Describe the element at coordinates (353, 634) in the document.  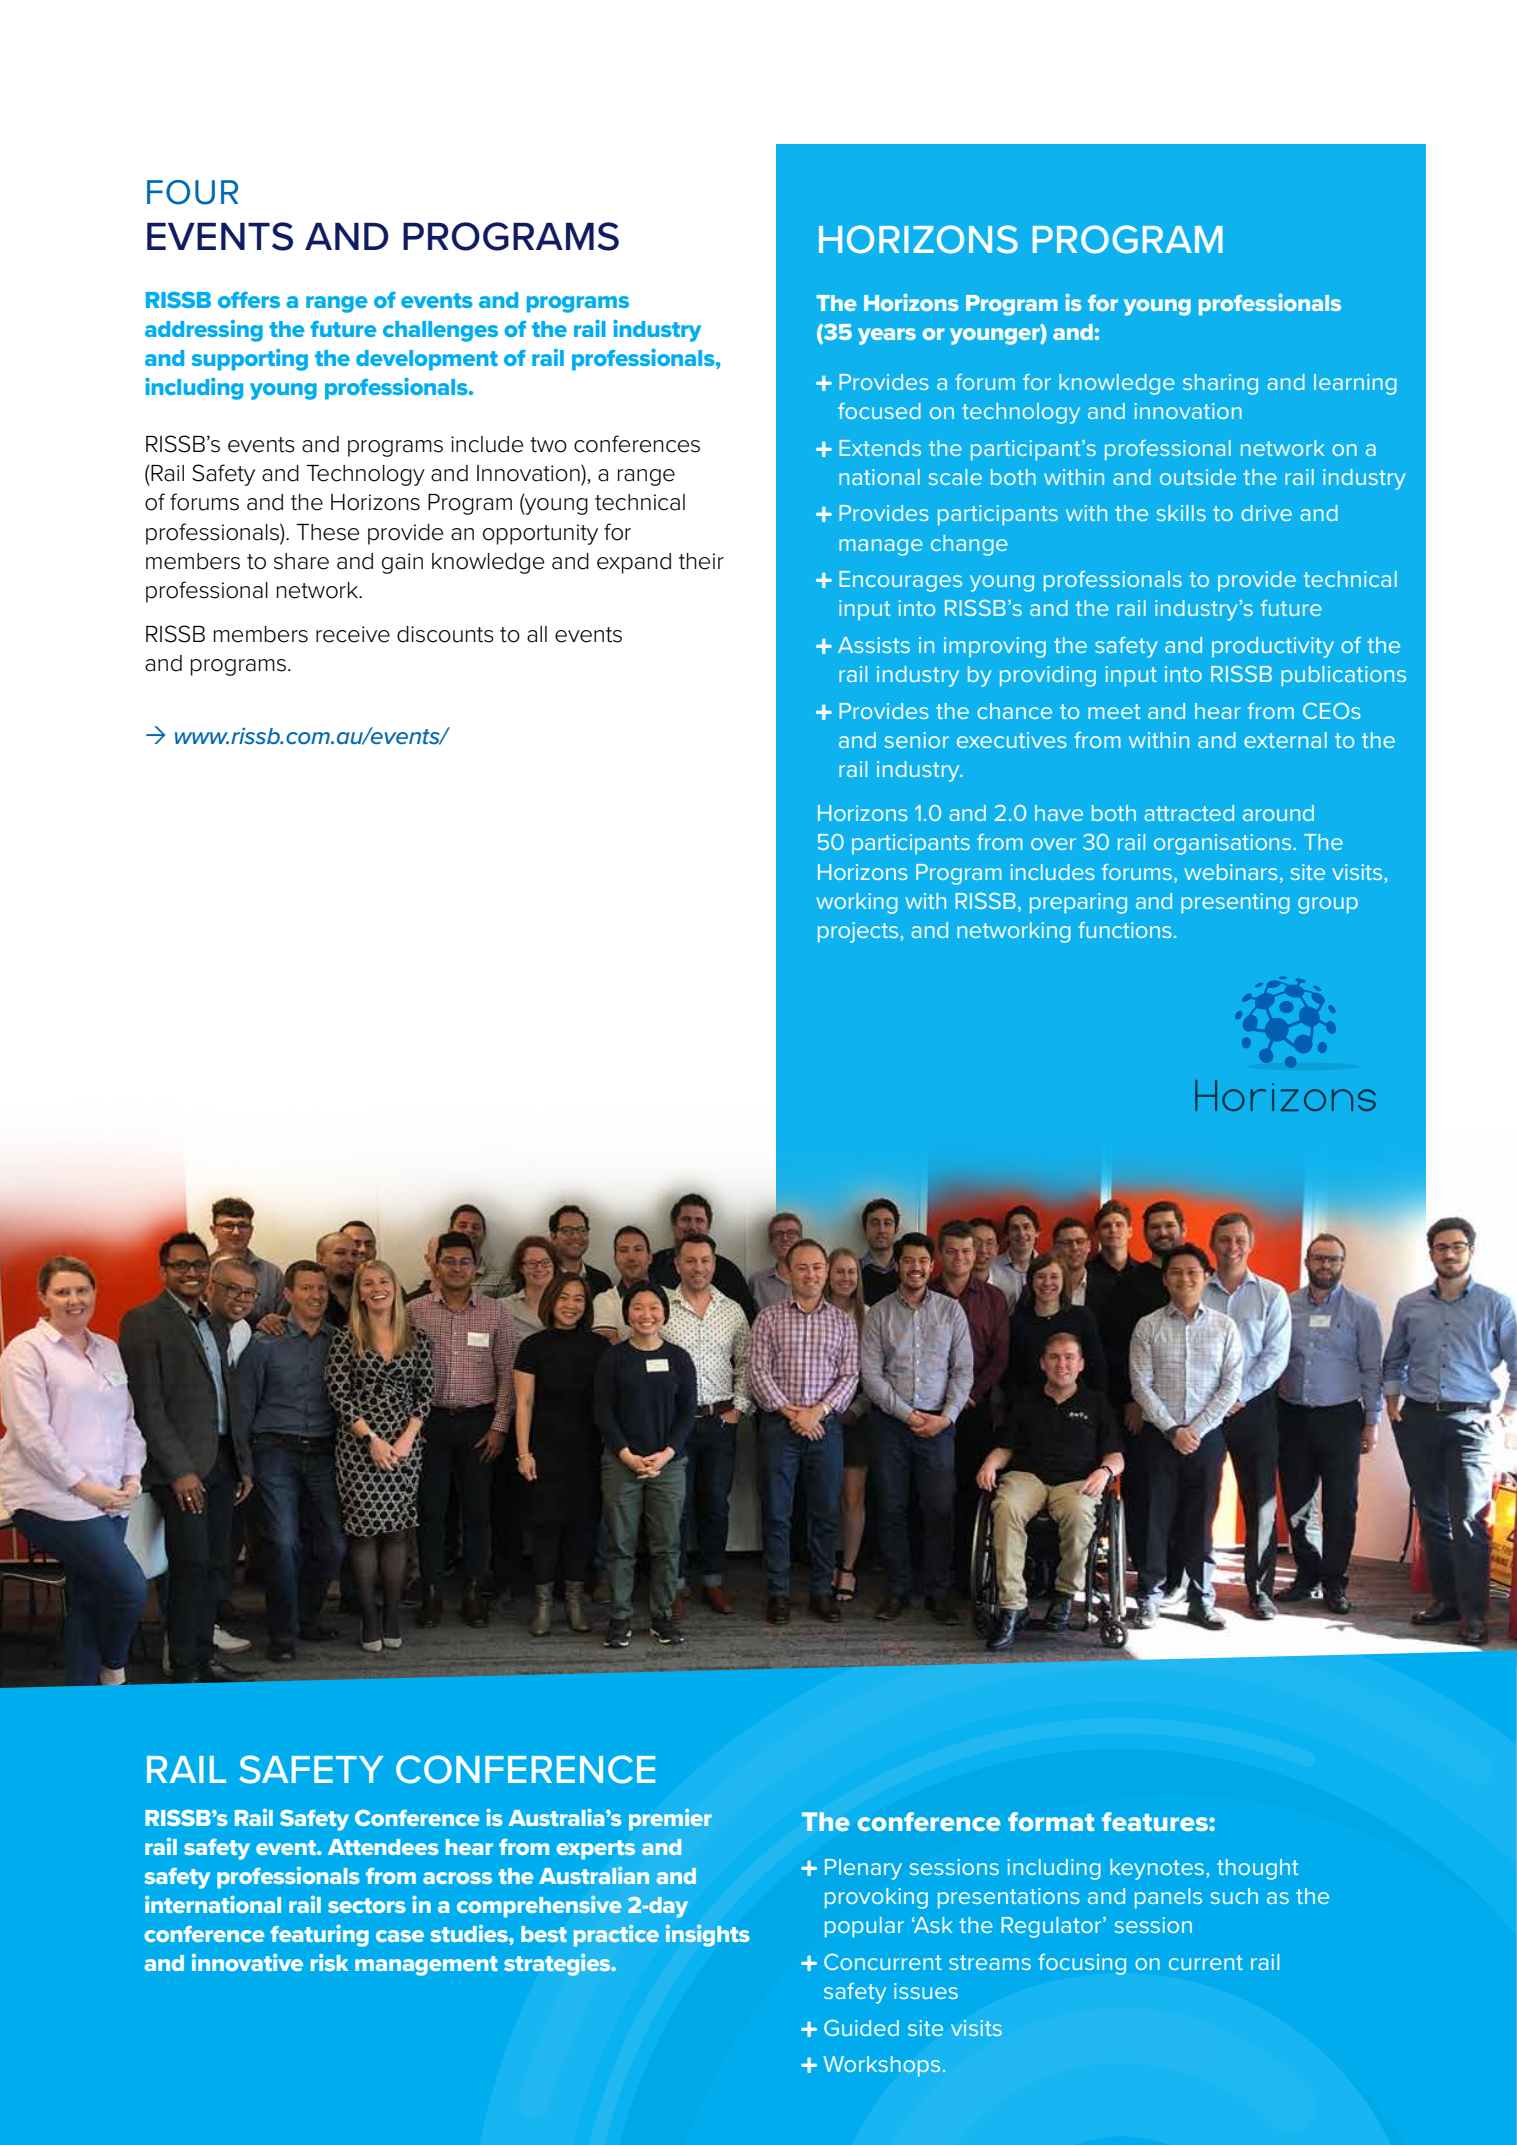
I see `receive` at that location.
